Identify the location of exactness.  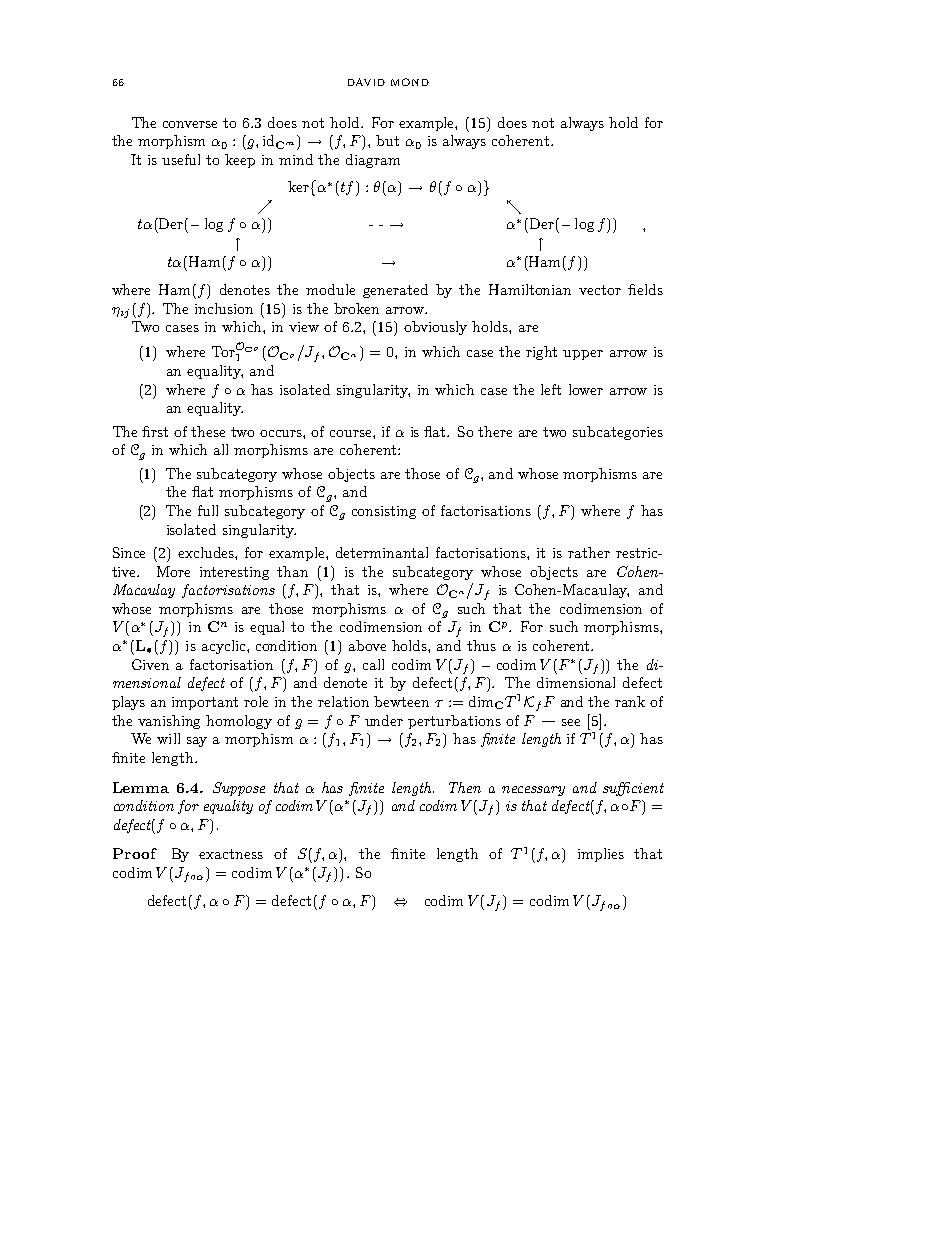
(231, 854).
